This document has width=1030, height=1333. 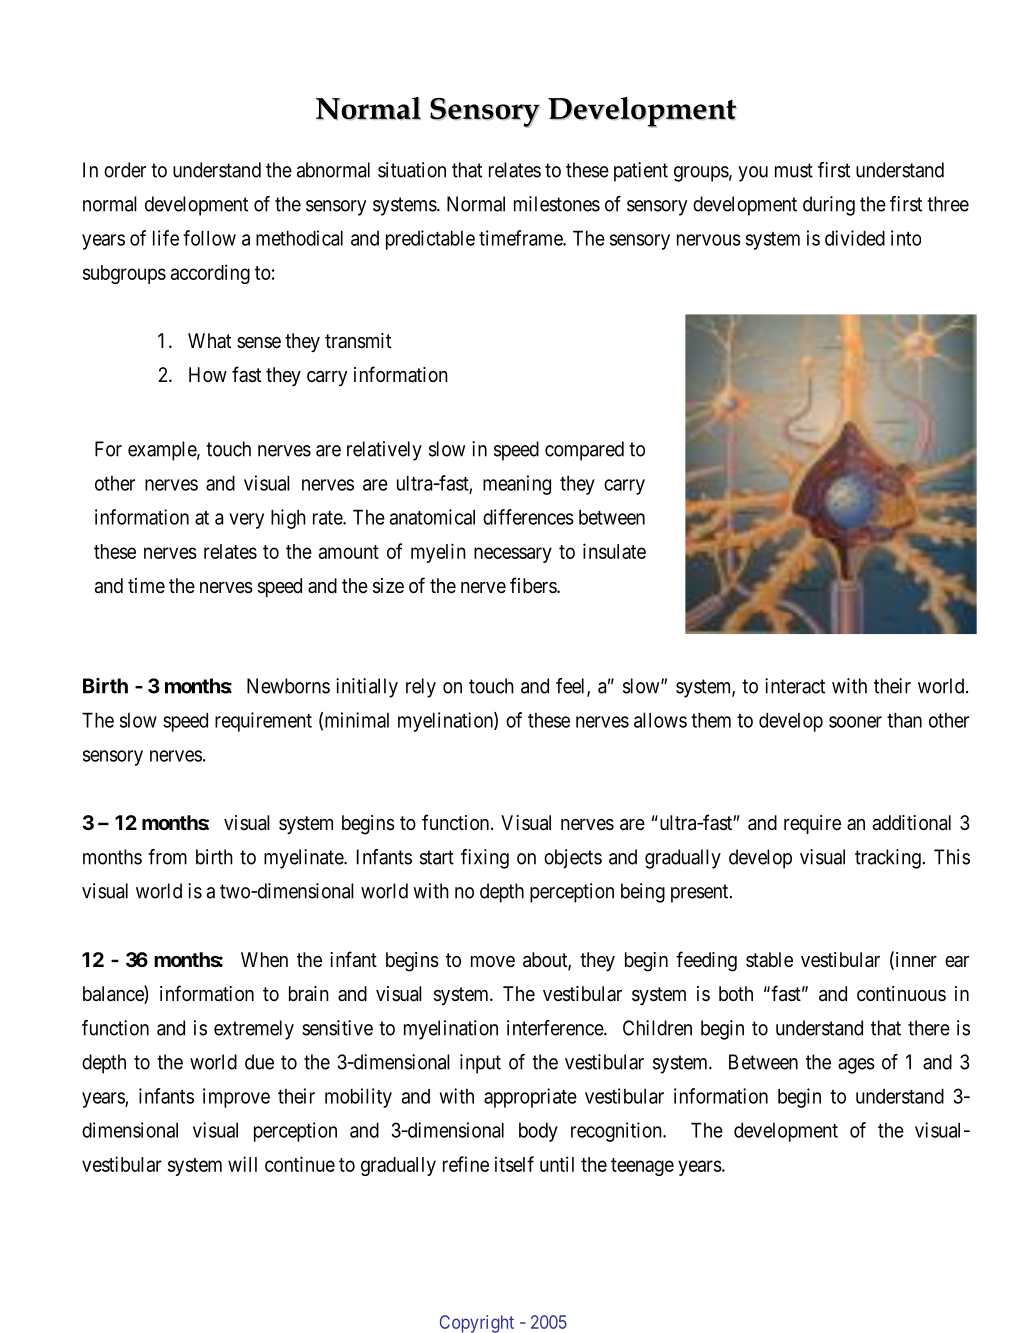 I want to click on interference, so click(x=556, y=1028).
